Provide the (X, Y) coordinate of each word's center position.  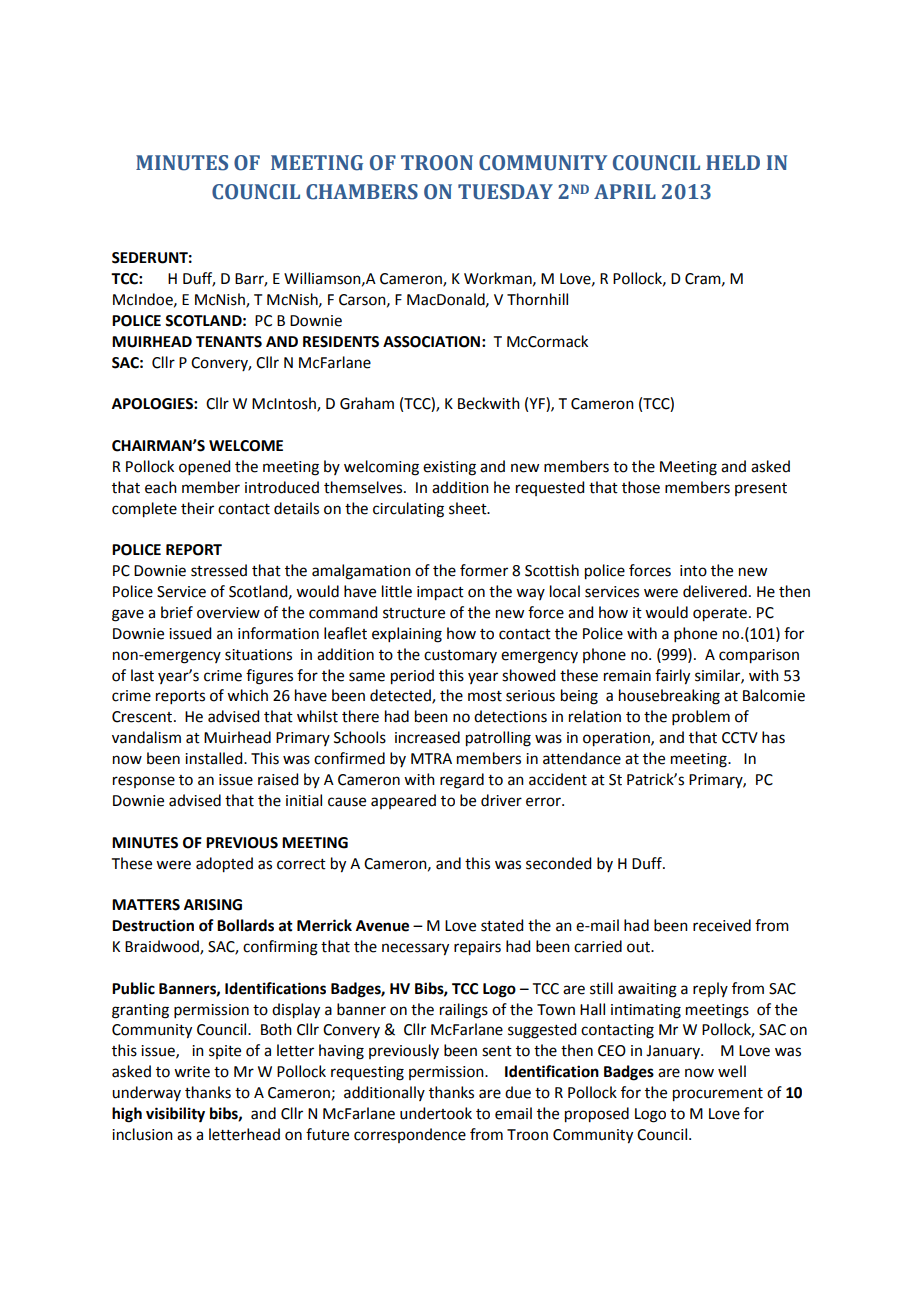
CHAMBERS (362, 192)
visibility (175, 1115)
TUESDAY (505, 192)
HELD (733, 162)
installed (215, 758)
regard (462, 781)
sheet (469, 508)
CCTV (740, 738)
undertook (436, 1113)
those (641, 487)
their (197, 508)
